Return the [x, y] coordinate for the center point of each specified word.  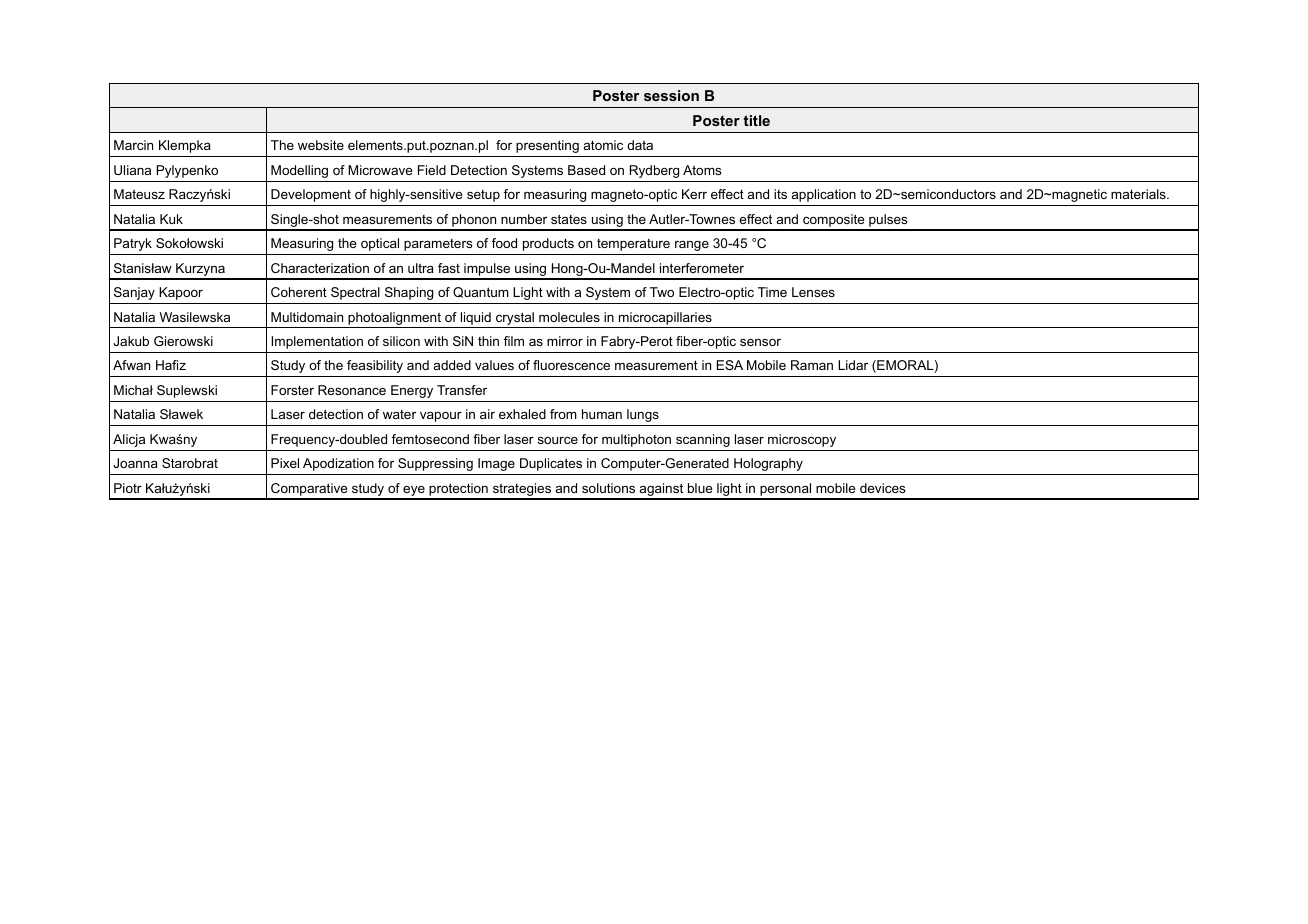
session [671, 95]
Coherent [299, 292]
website [321, 145]
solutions [608, 488]
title [756, 120]
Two [662, 292]
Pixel [285, 463]
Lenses [813, 292]
